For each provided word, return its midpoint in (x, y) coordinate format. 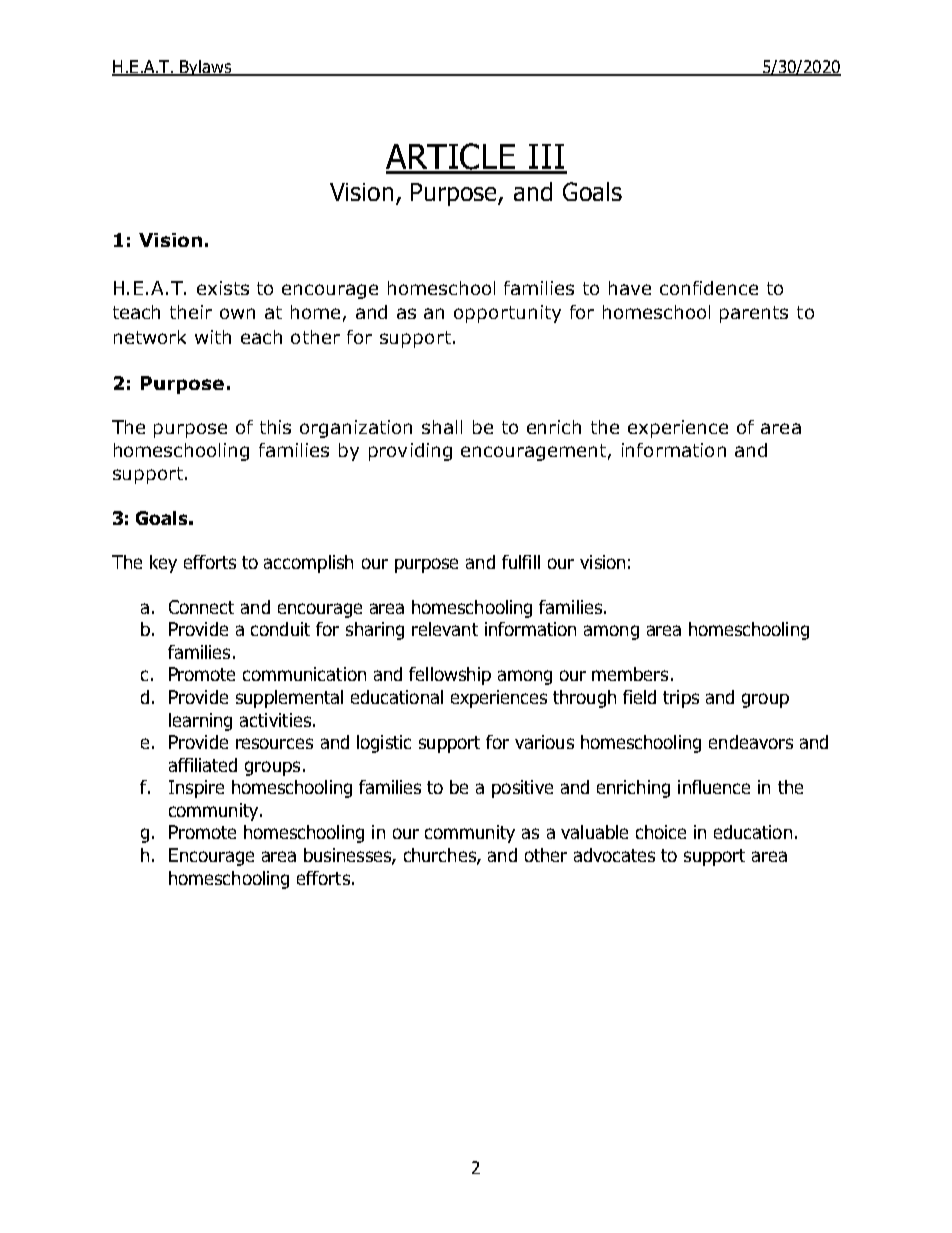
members (630, 674)
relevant (445, 629)
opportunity (507, 314)
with (213, 337)
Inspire (196, 789)
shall (442, 427)
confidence (709, 288)
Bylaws (206, 68)
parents (754, 314)
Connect (201, 607)
